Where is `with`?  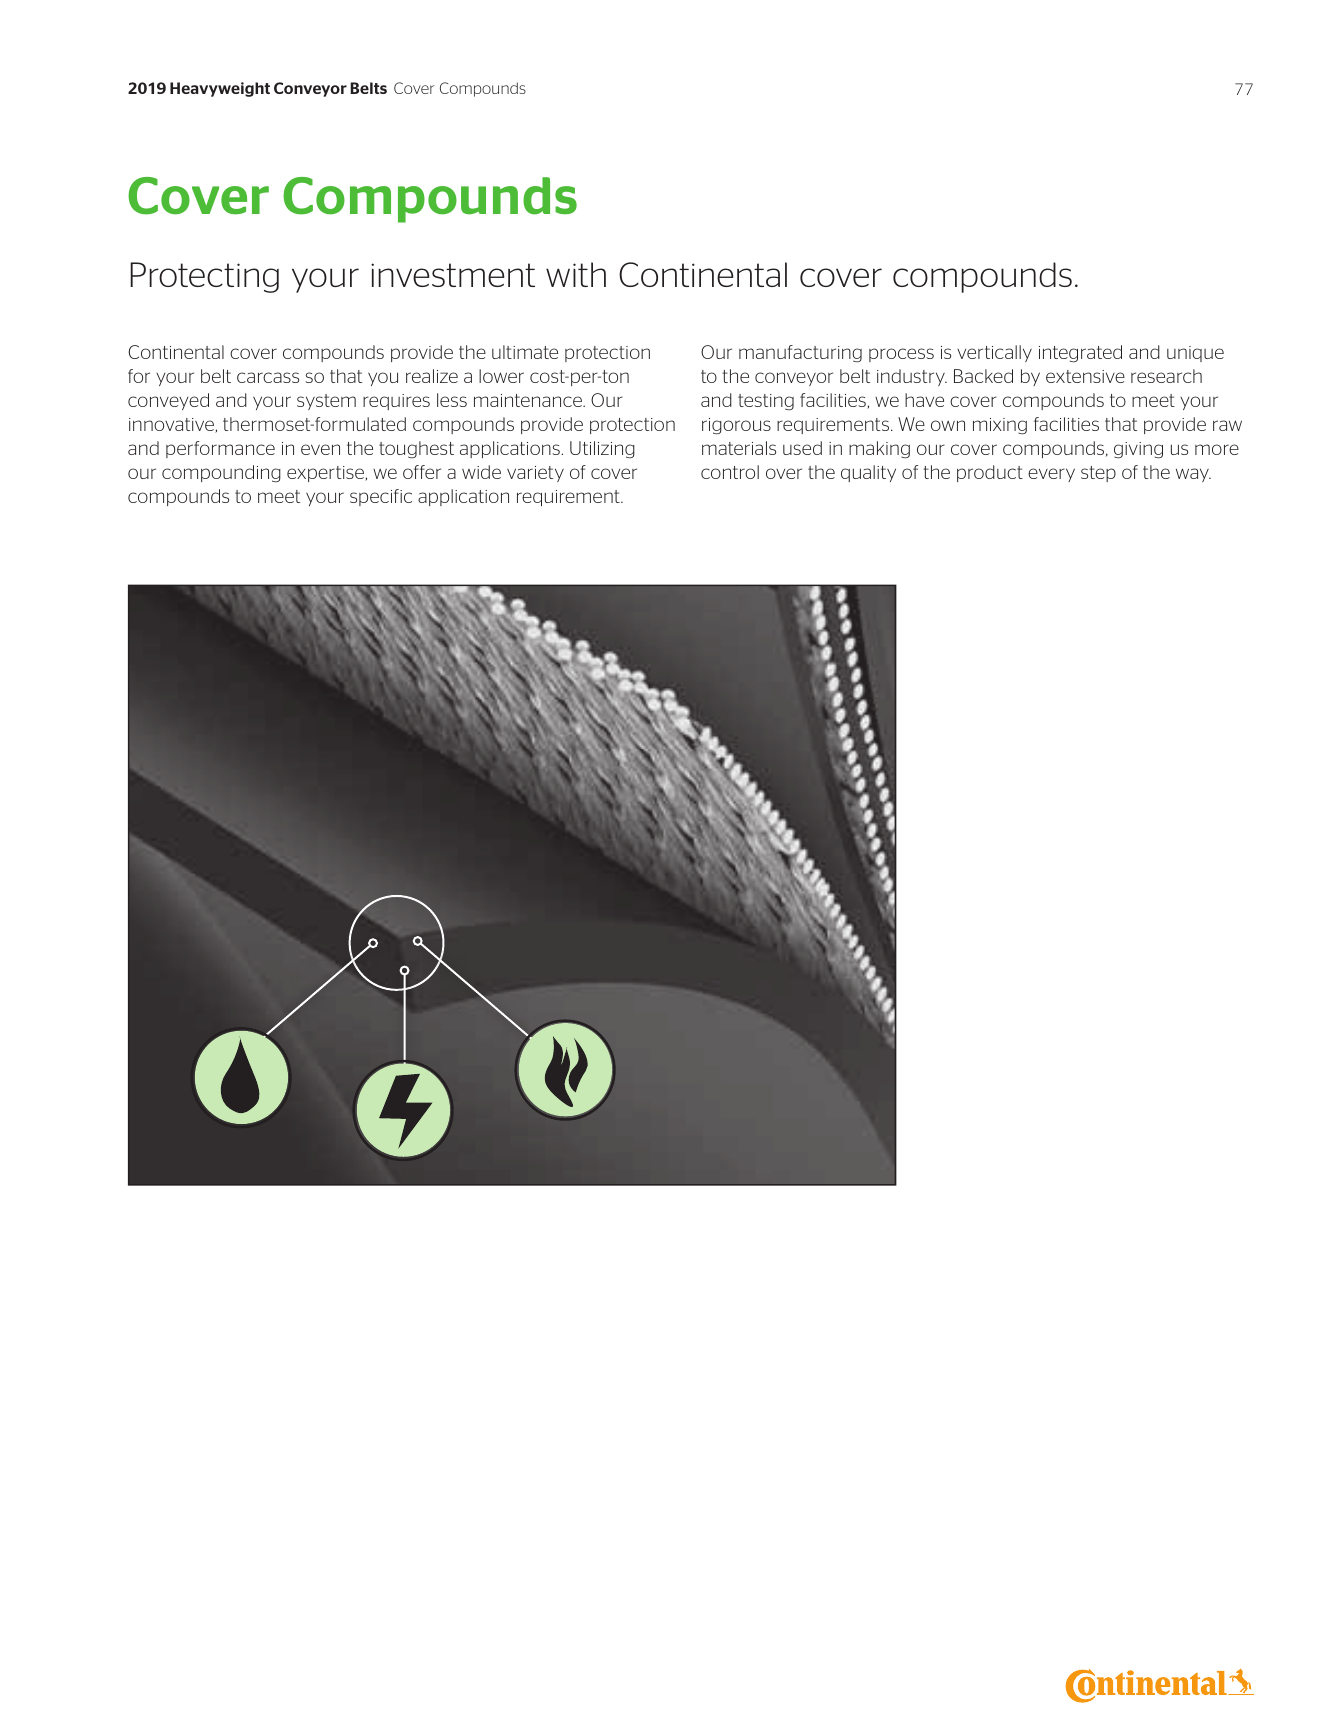
with is located at coordinates (576, 274).
